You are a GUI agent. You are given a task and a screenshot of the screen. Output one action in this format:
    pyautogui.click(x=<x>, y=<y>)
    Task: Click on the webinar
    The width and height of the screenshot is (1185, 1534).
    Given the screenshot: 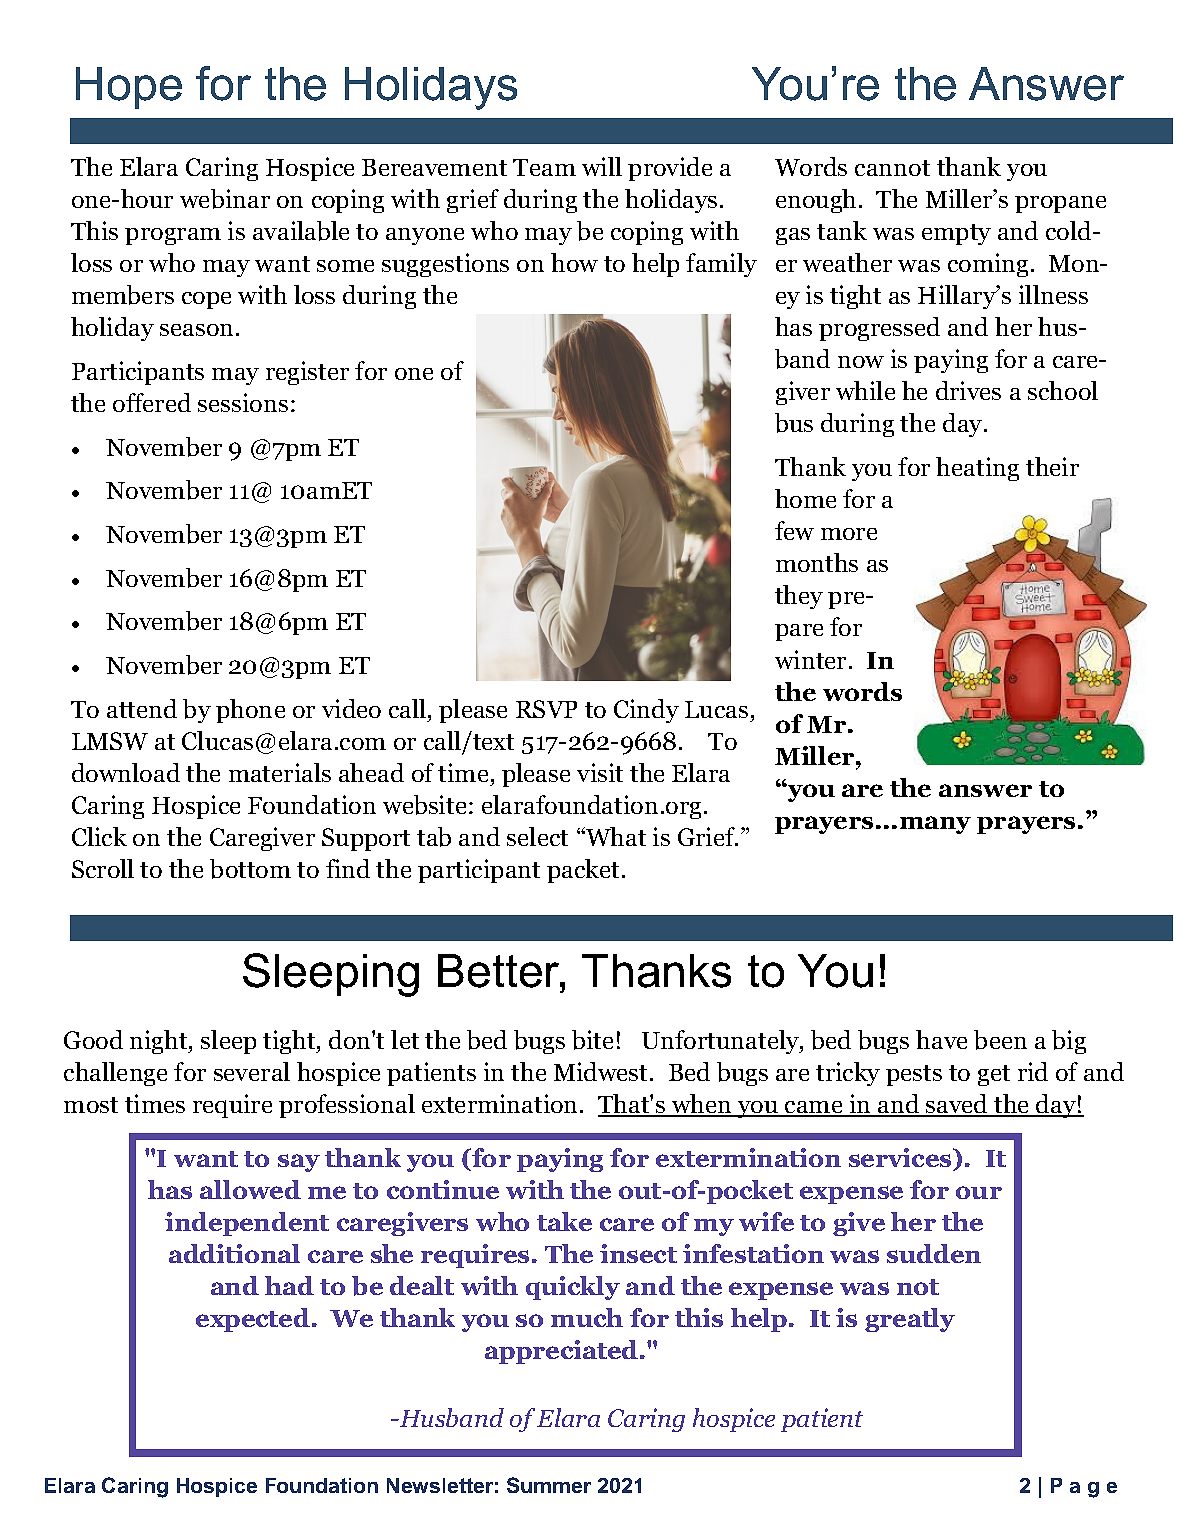 What is the action you would take?
    pyautogui.click(x=225, y=199)
